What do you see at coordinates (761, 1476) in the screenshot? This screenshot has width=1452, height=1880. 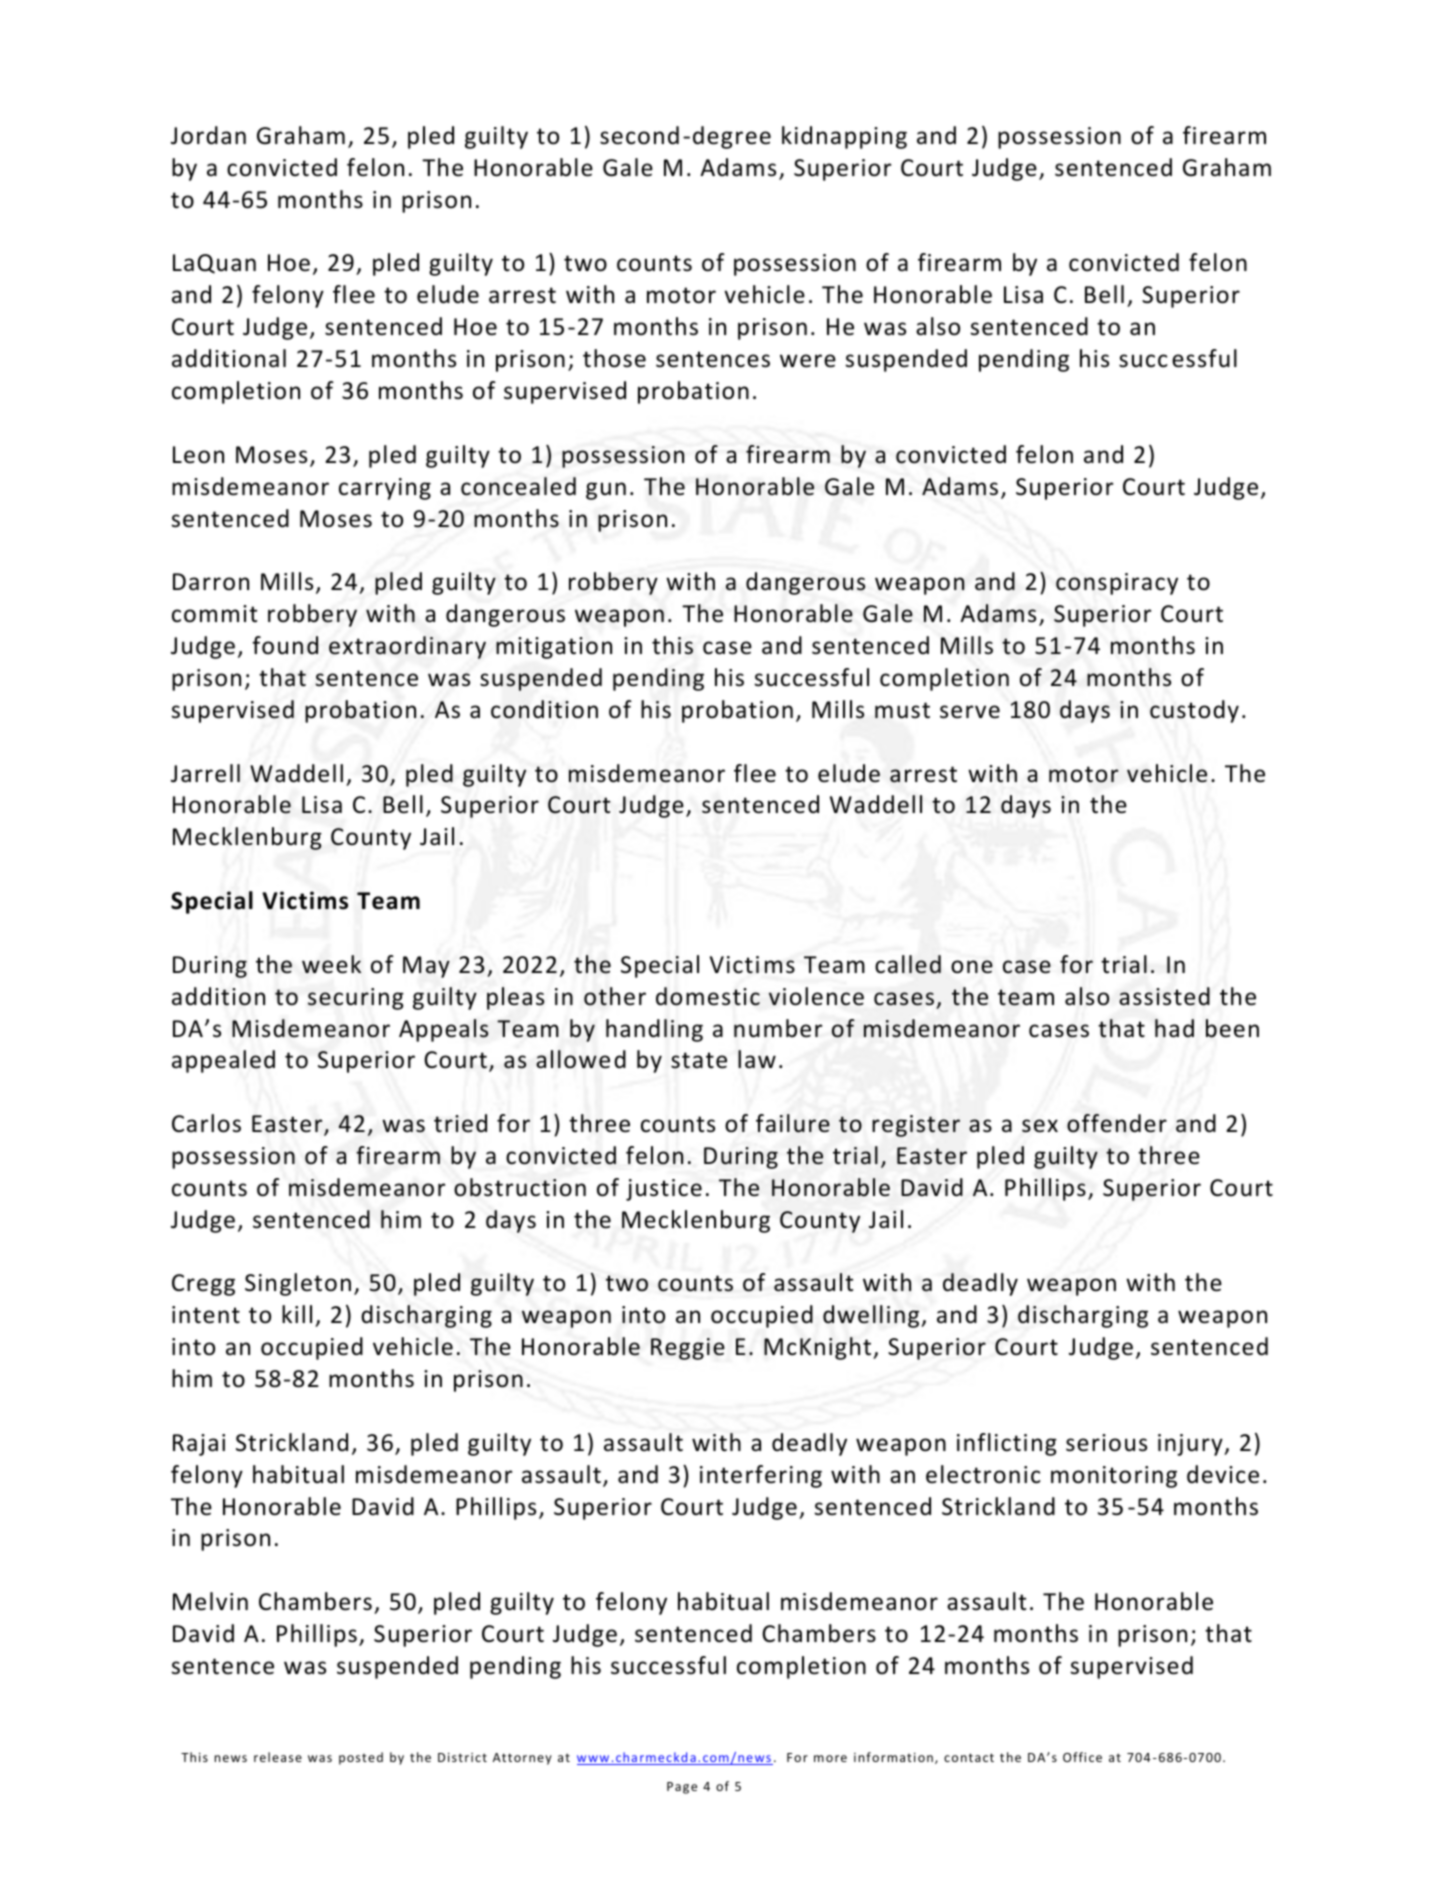 I see `interfering` at bounding box center [761, 1476].
